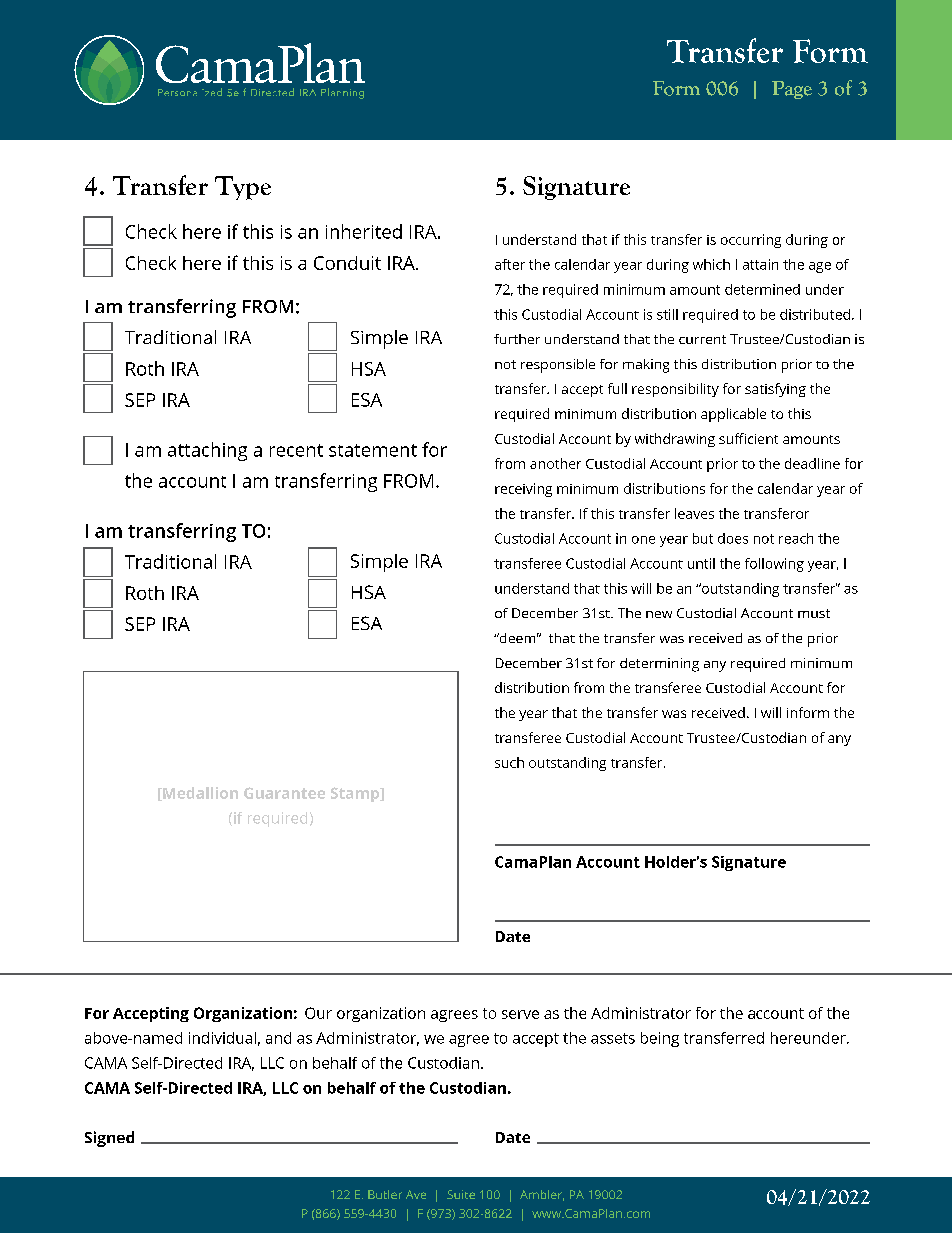 The image size is (952, 1233). Describe the element at coordinates (207, 451) in the screenshot. I see `attaching` at that location.
